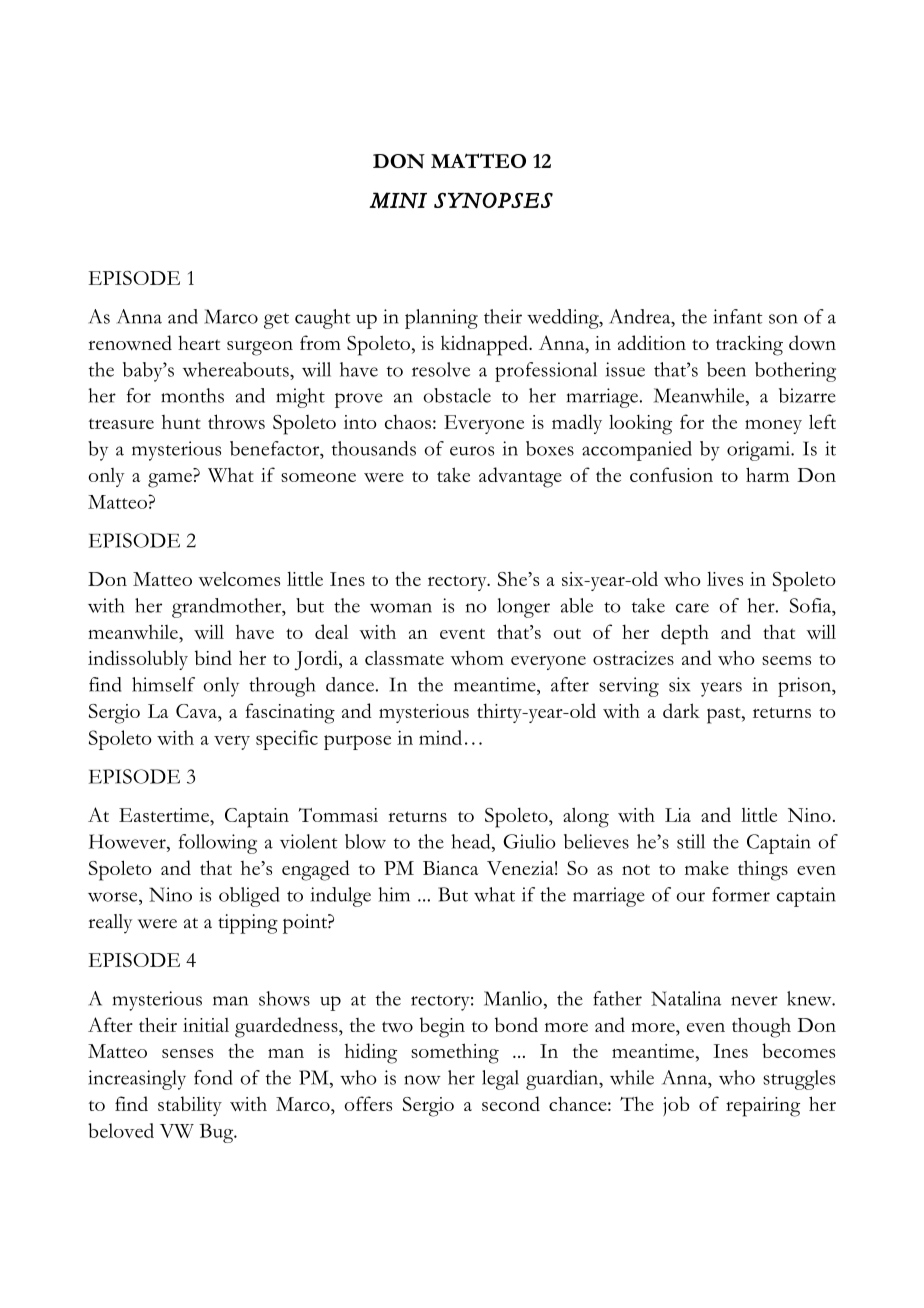 Image resolution: width=924 pixels, height=1308 pixels. I want to click on seems, so click(786, 660).
